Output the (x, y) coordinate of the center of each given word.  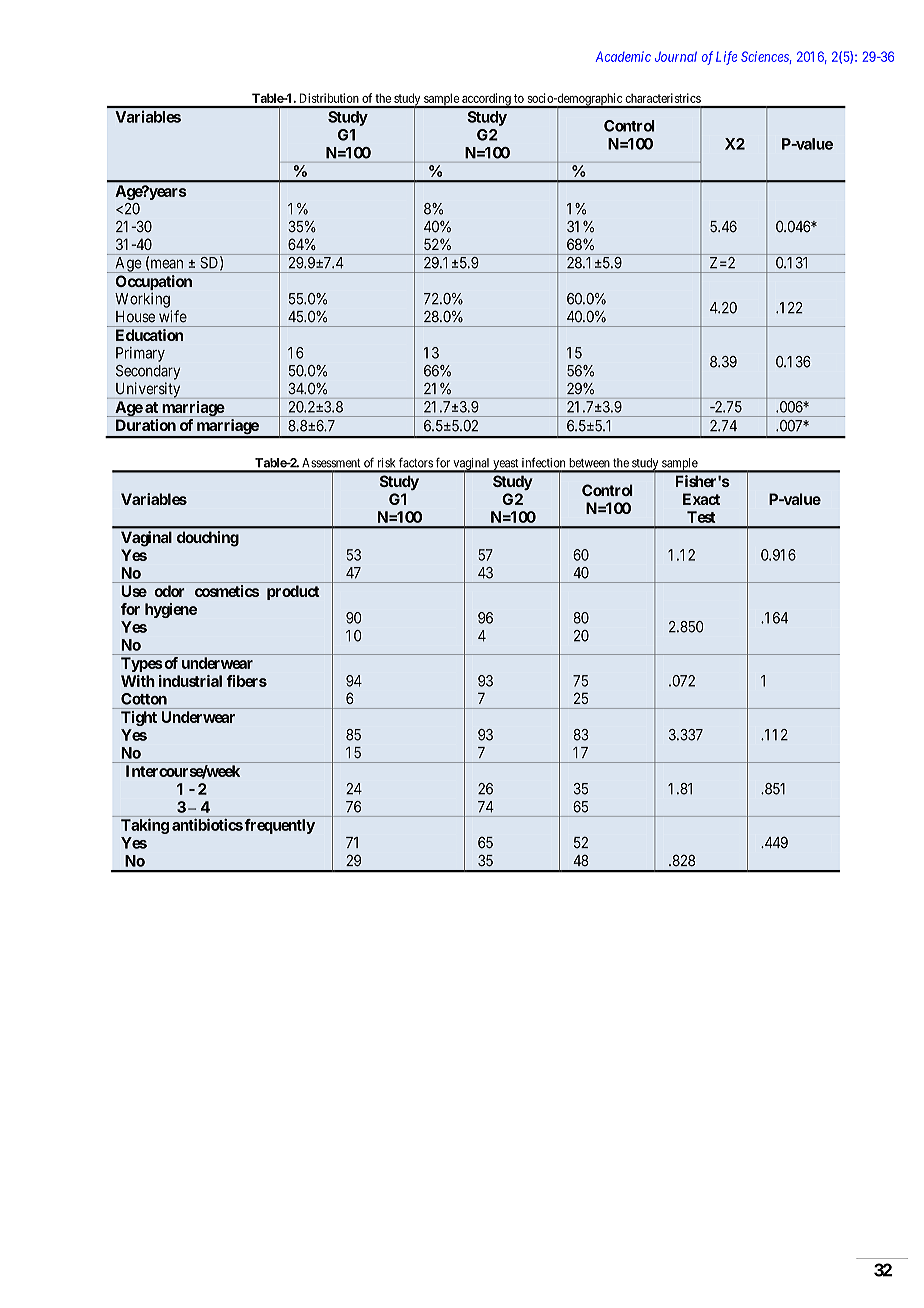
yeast (506, 465)
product (293, 592)
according (486, 100)
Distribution (329, 98)
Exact (701, 499)
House (135, 317)
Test (701, 517)
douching (208, 539)
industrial (190, 681)
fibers (246, 681)
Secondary (148, 372)
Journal (676, 56)
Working (142, 300)
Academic (623, 56)
